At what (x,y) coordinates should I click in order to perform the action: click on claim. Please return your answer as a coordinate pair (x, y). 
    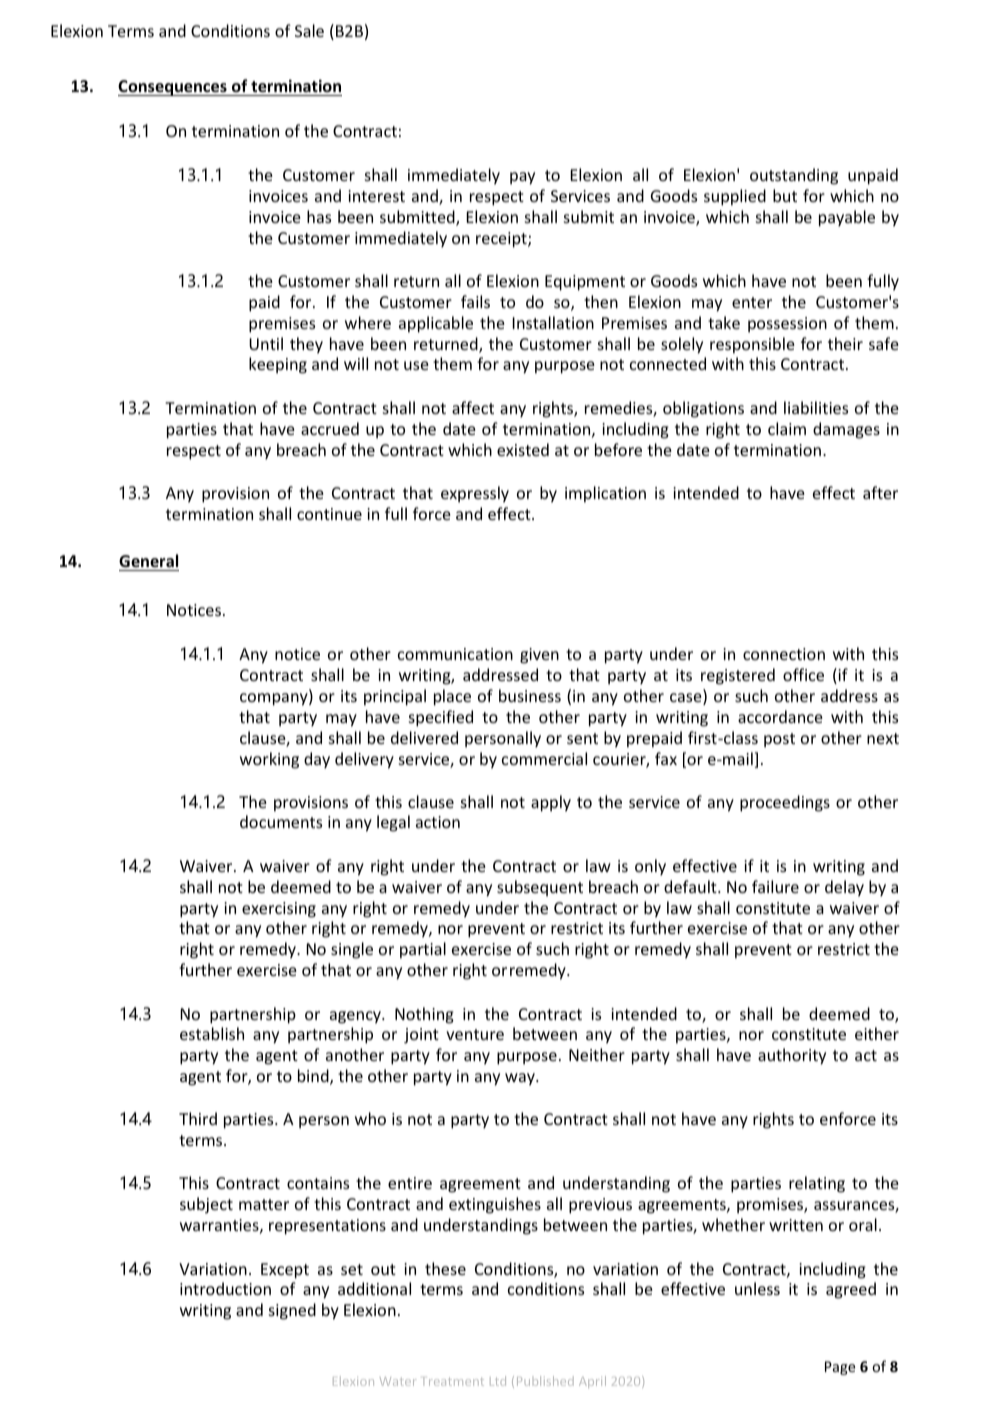
    Looking at the image, I should click on (787, 428).
